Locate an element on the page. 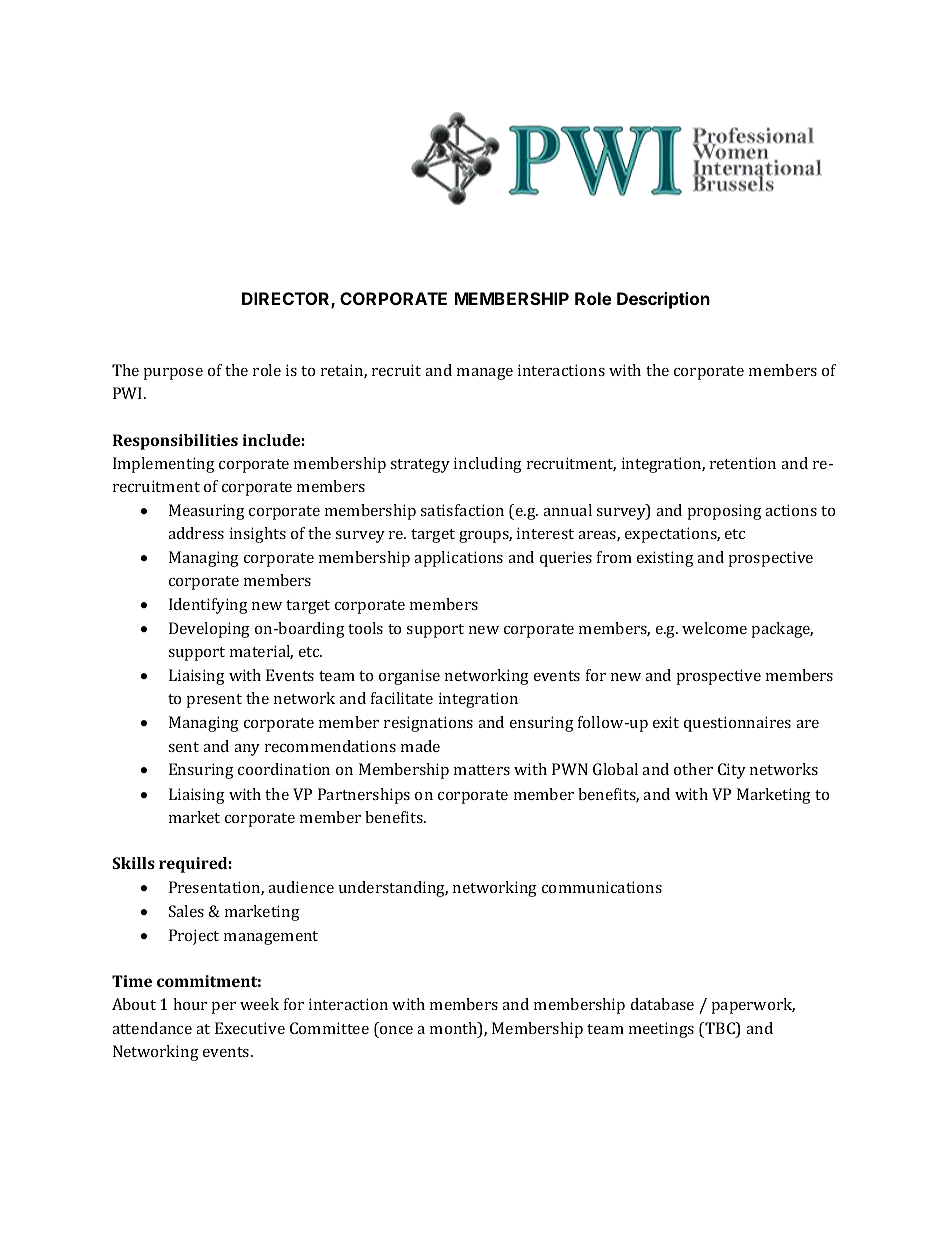  TBC is located at coordinates (721, 1029).
